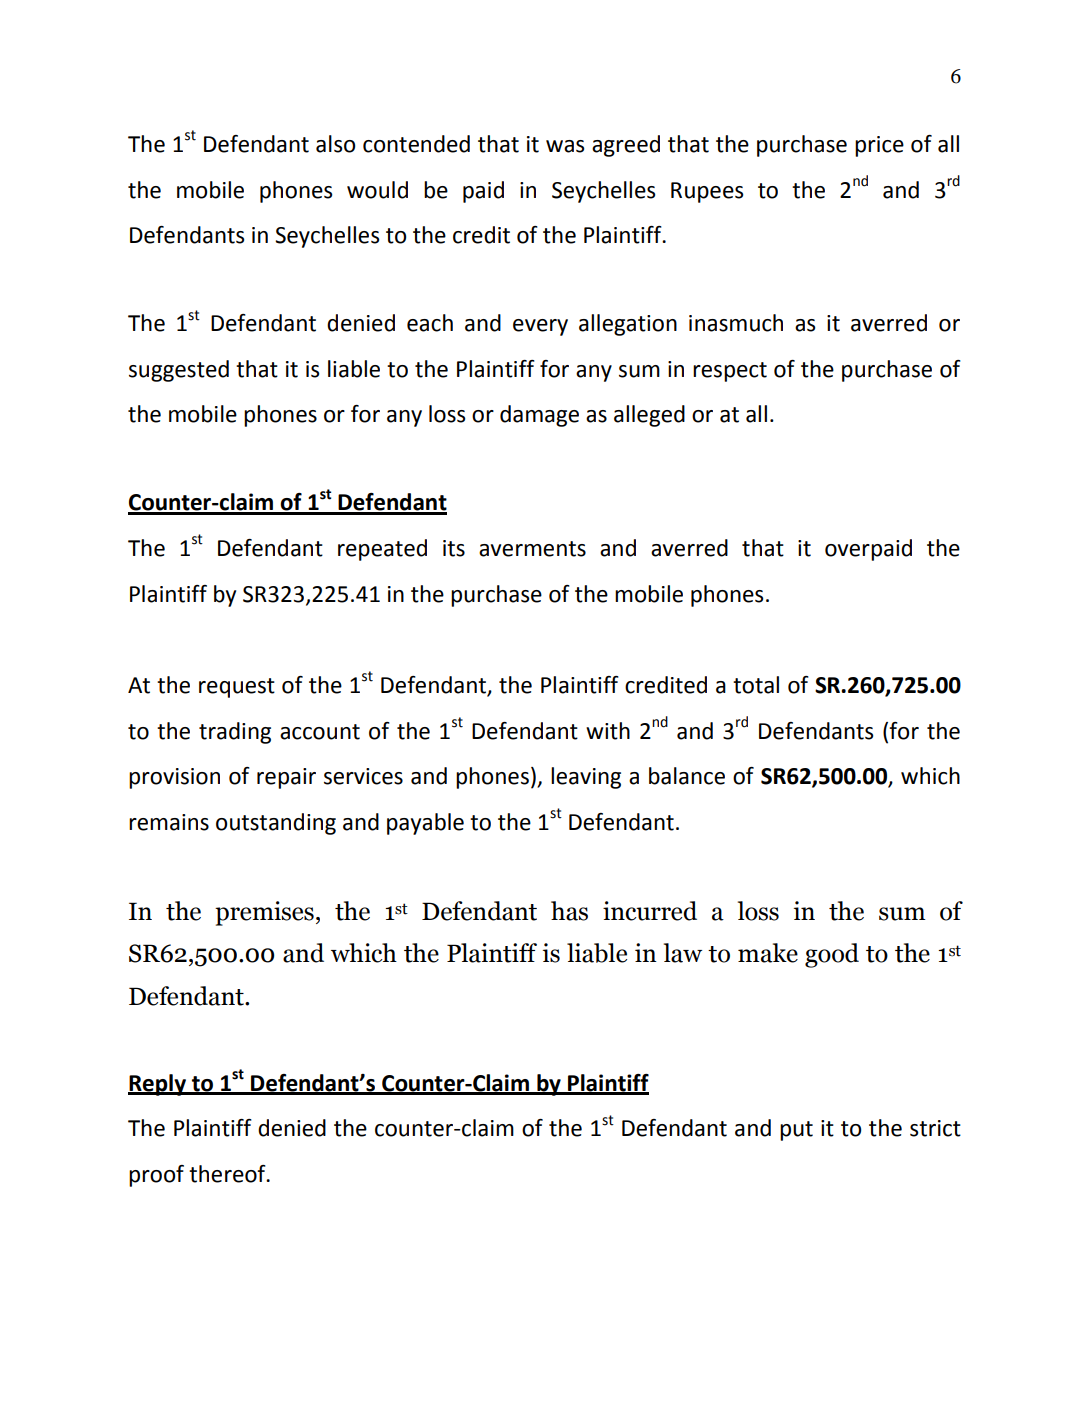 Image resolution: width=1089 pixels, height=1409 pixels. I want to click on price, so click(879, 146).
